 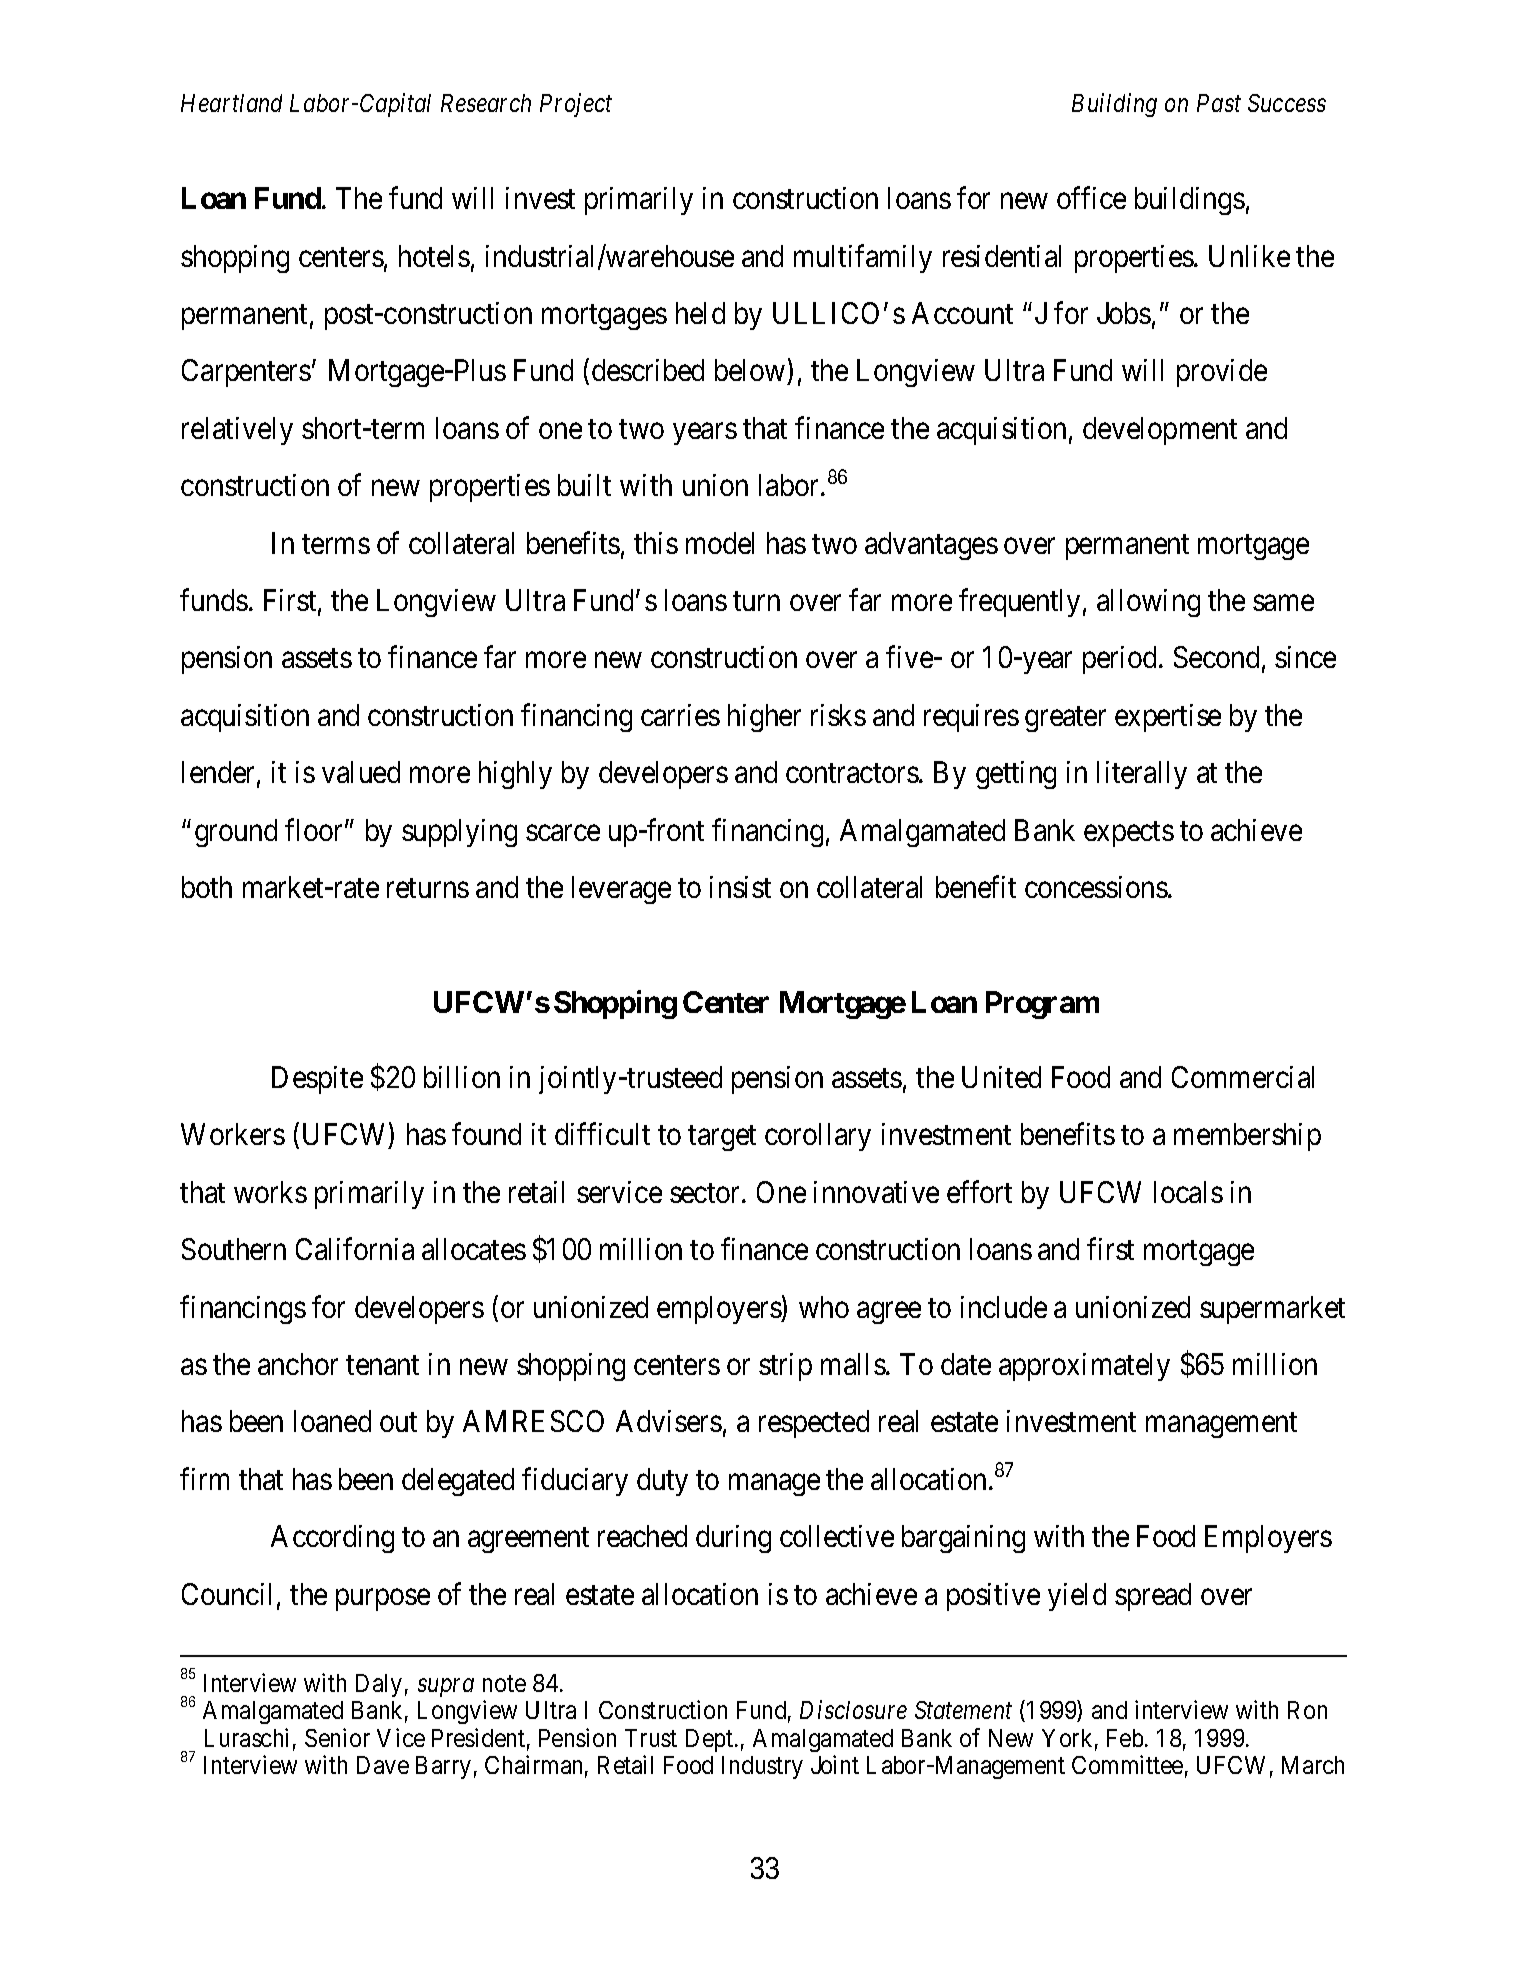 I want to click on concessions, so click(x=1096, y=887).
